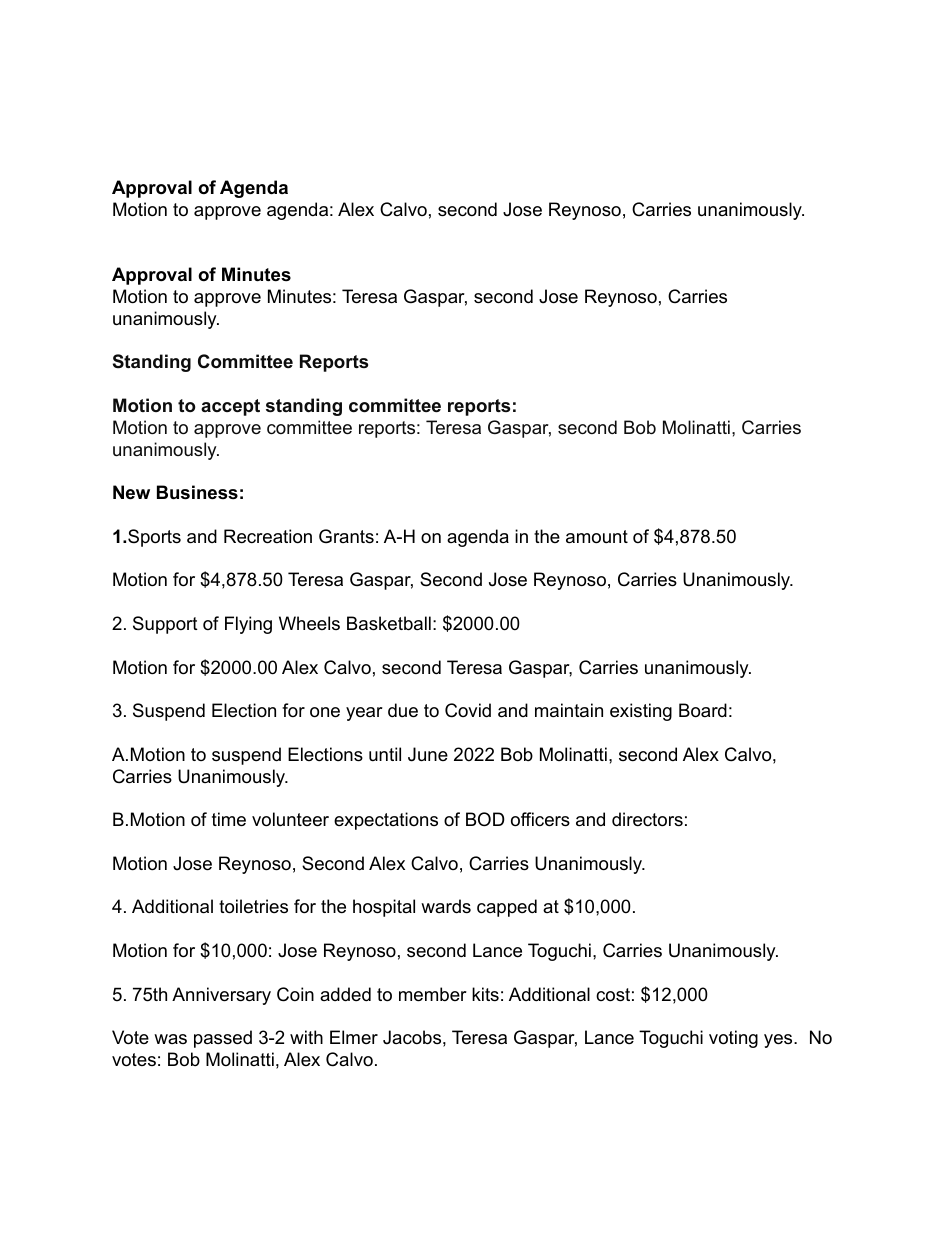  What do you see at coordinates (446, 906) in the screenshot?
I see `wards` at bounding box center [446, 906].
